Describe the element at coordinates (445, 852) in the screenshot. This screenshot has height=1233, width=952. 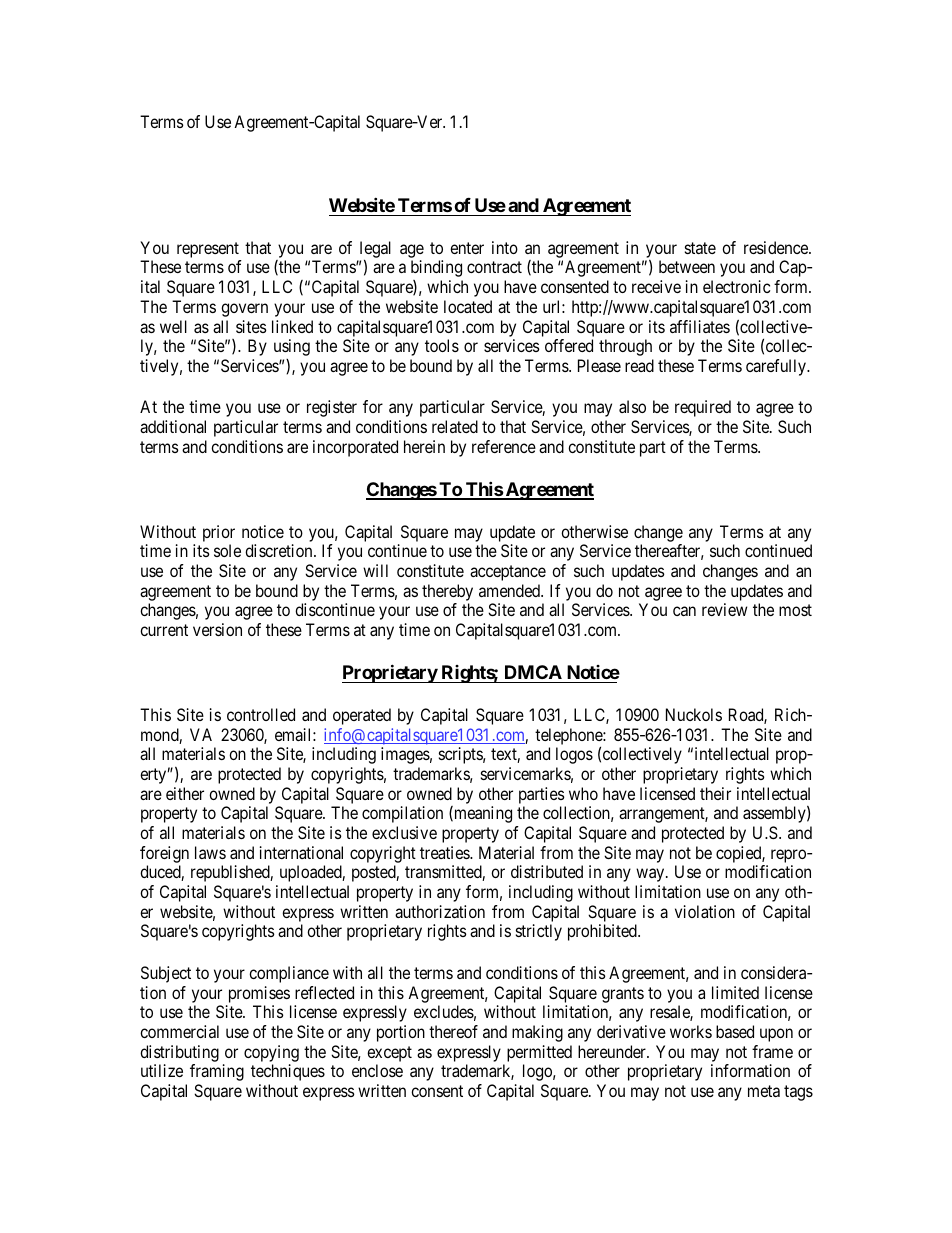
I see `treaties` at that location.
